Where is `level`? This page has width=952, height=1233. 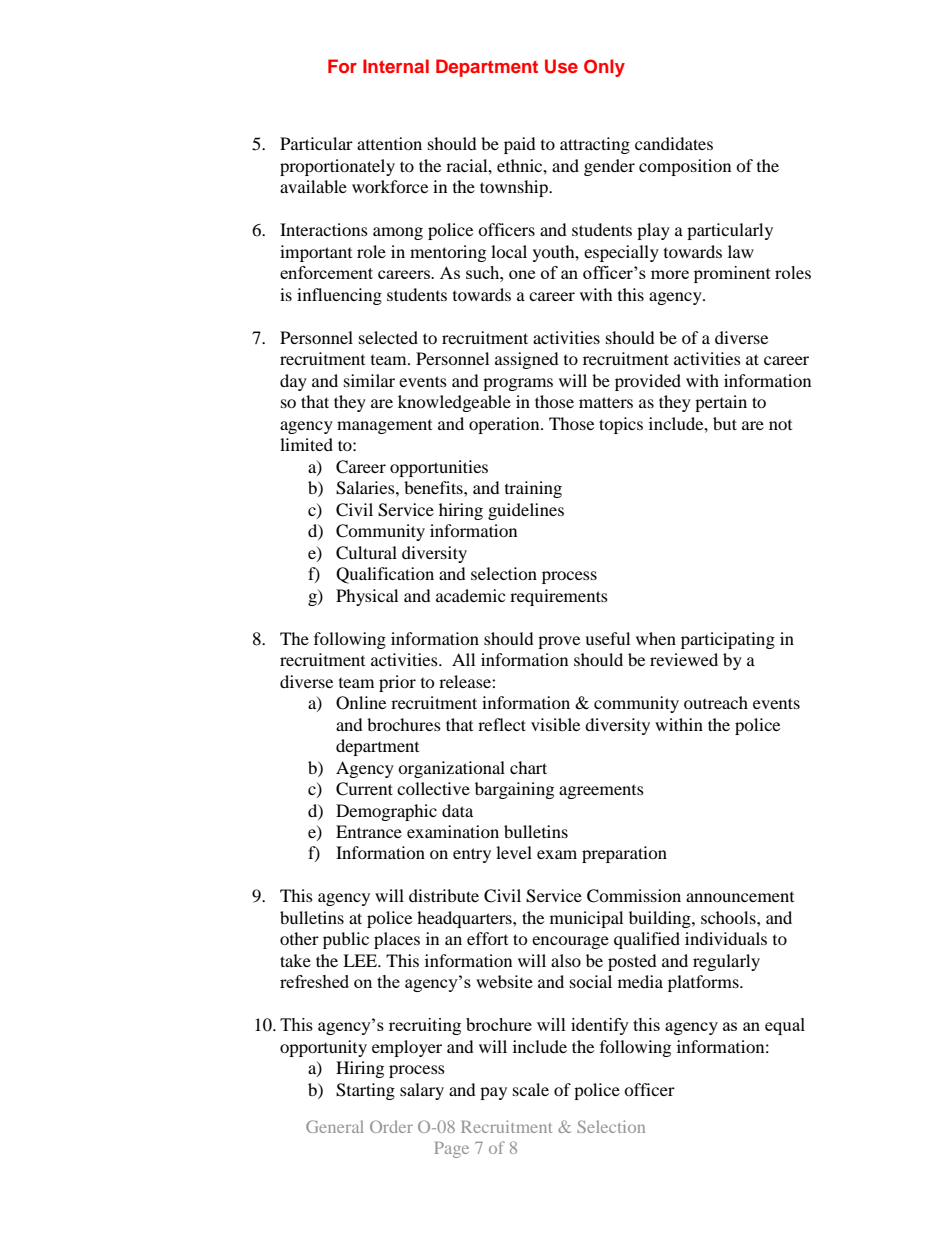
level is located at coordinates (514, 852).
